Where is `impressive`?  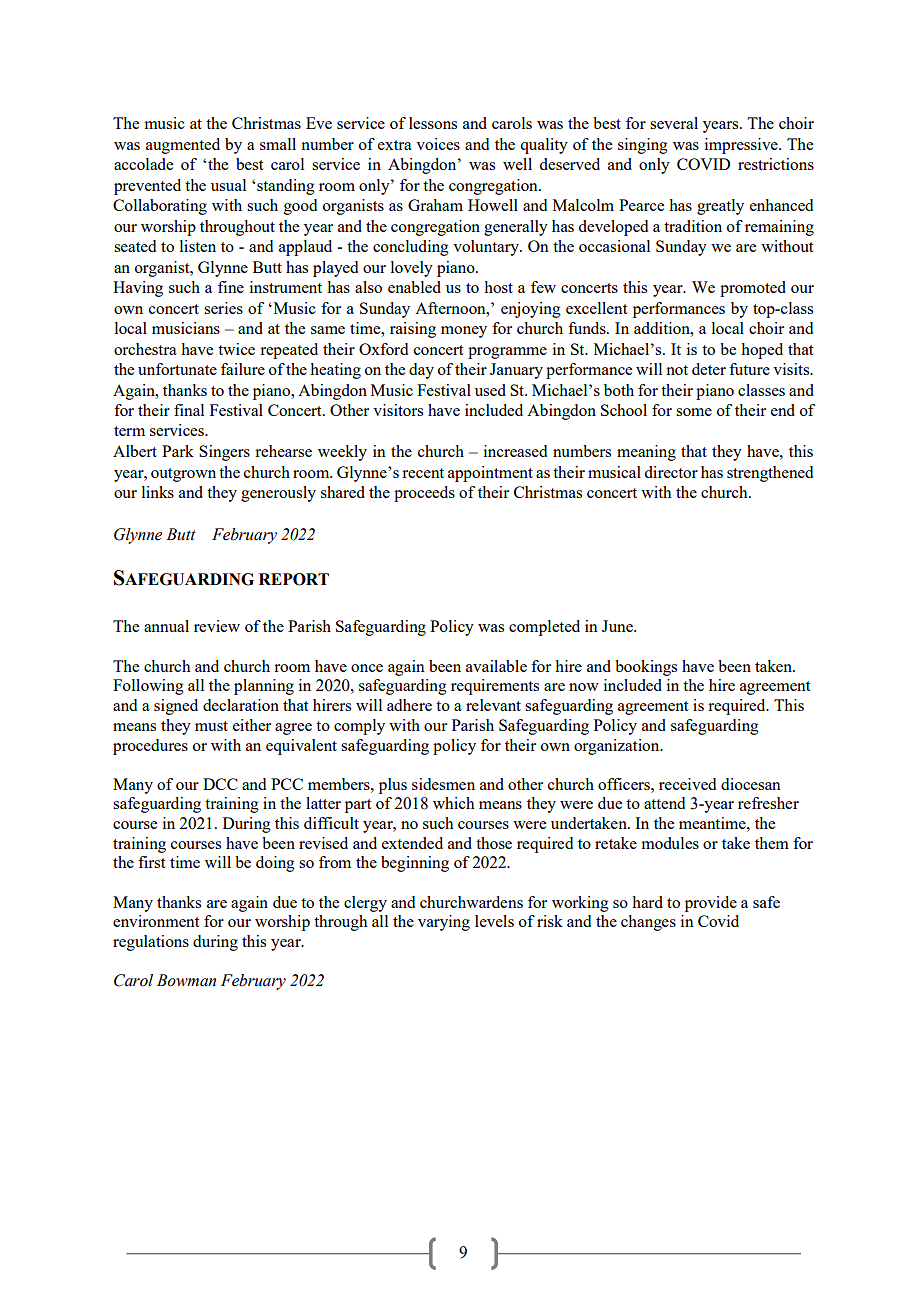
impressive is located at coordinates (742, 146).
